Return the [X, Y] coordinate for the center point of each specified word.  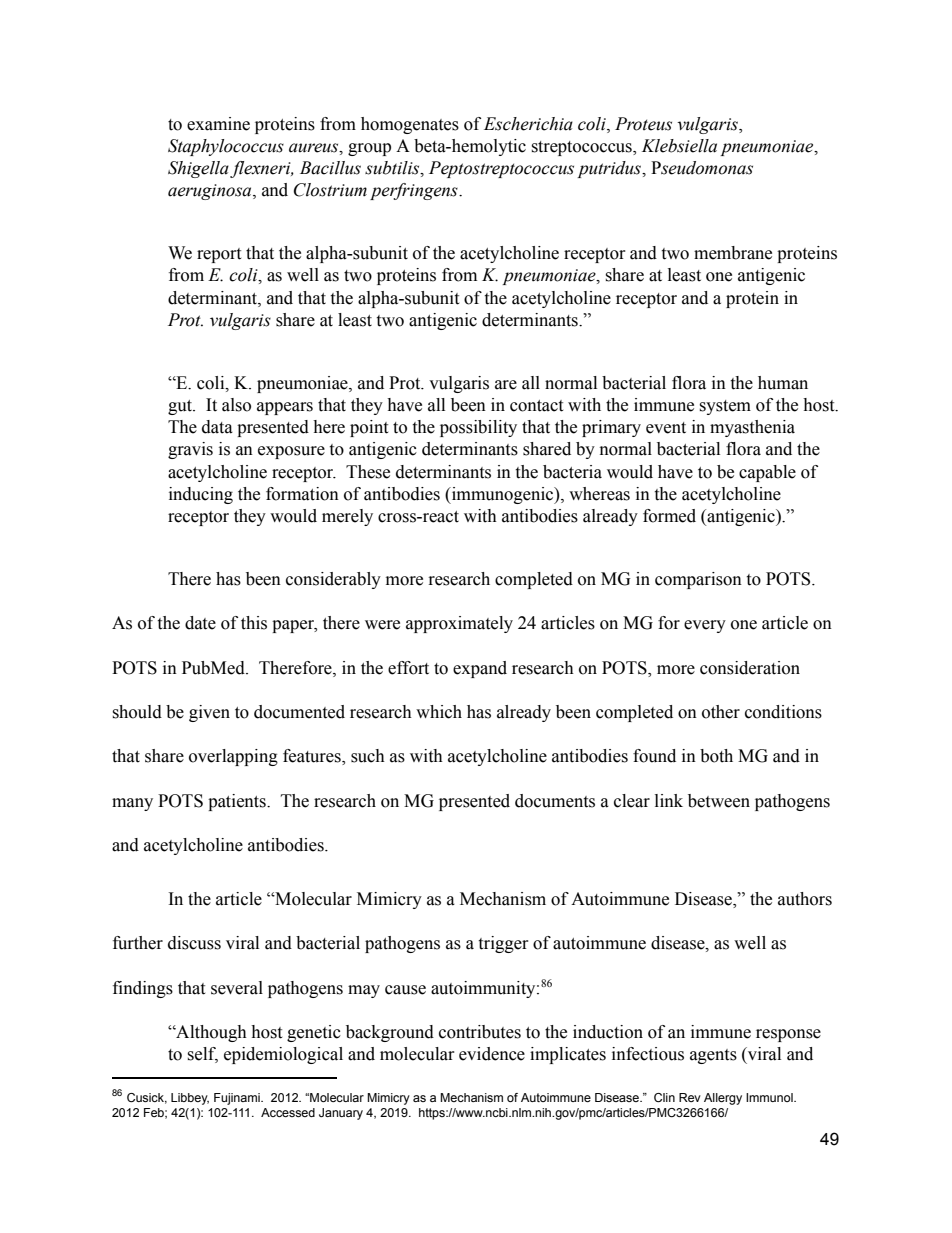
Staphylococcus [226, 147]
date [200, 623]
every [705, 626]
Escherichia [528, 124]
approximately [459, 624]
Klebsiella [679, 146]
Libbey [190, 1099]
